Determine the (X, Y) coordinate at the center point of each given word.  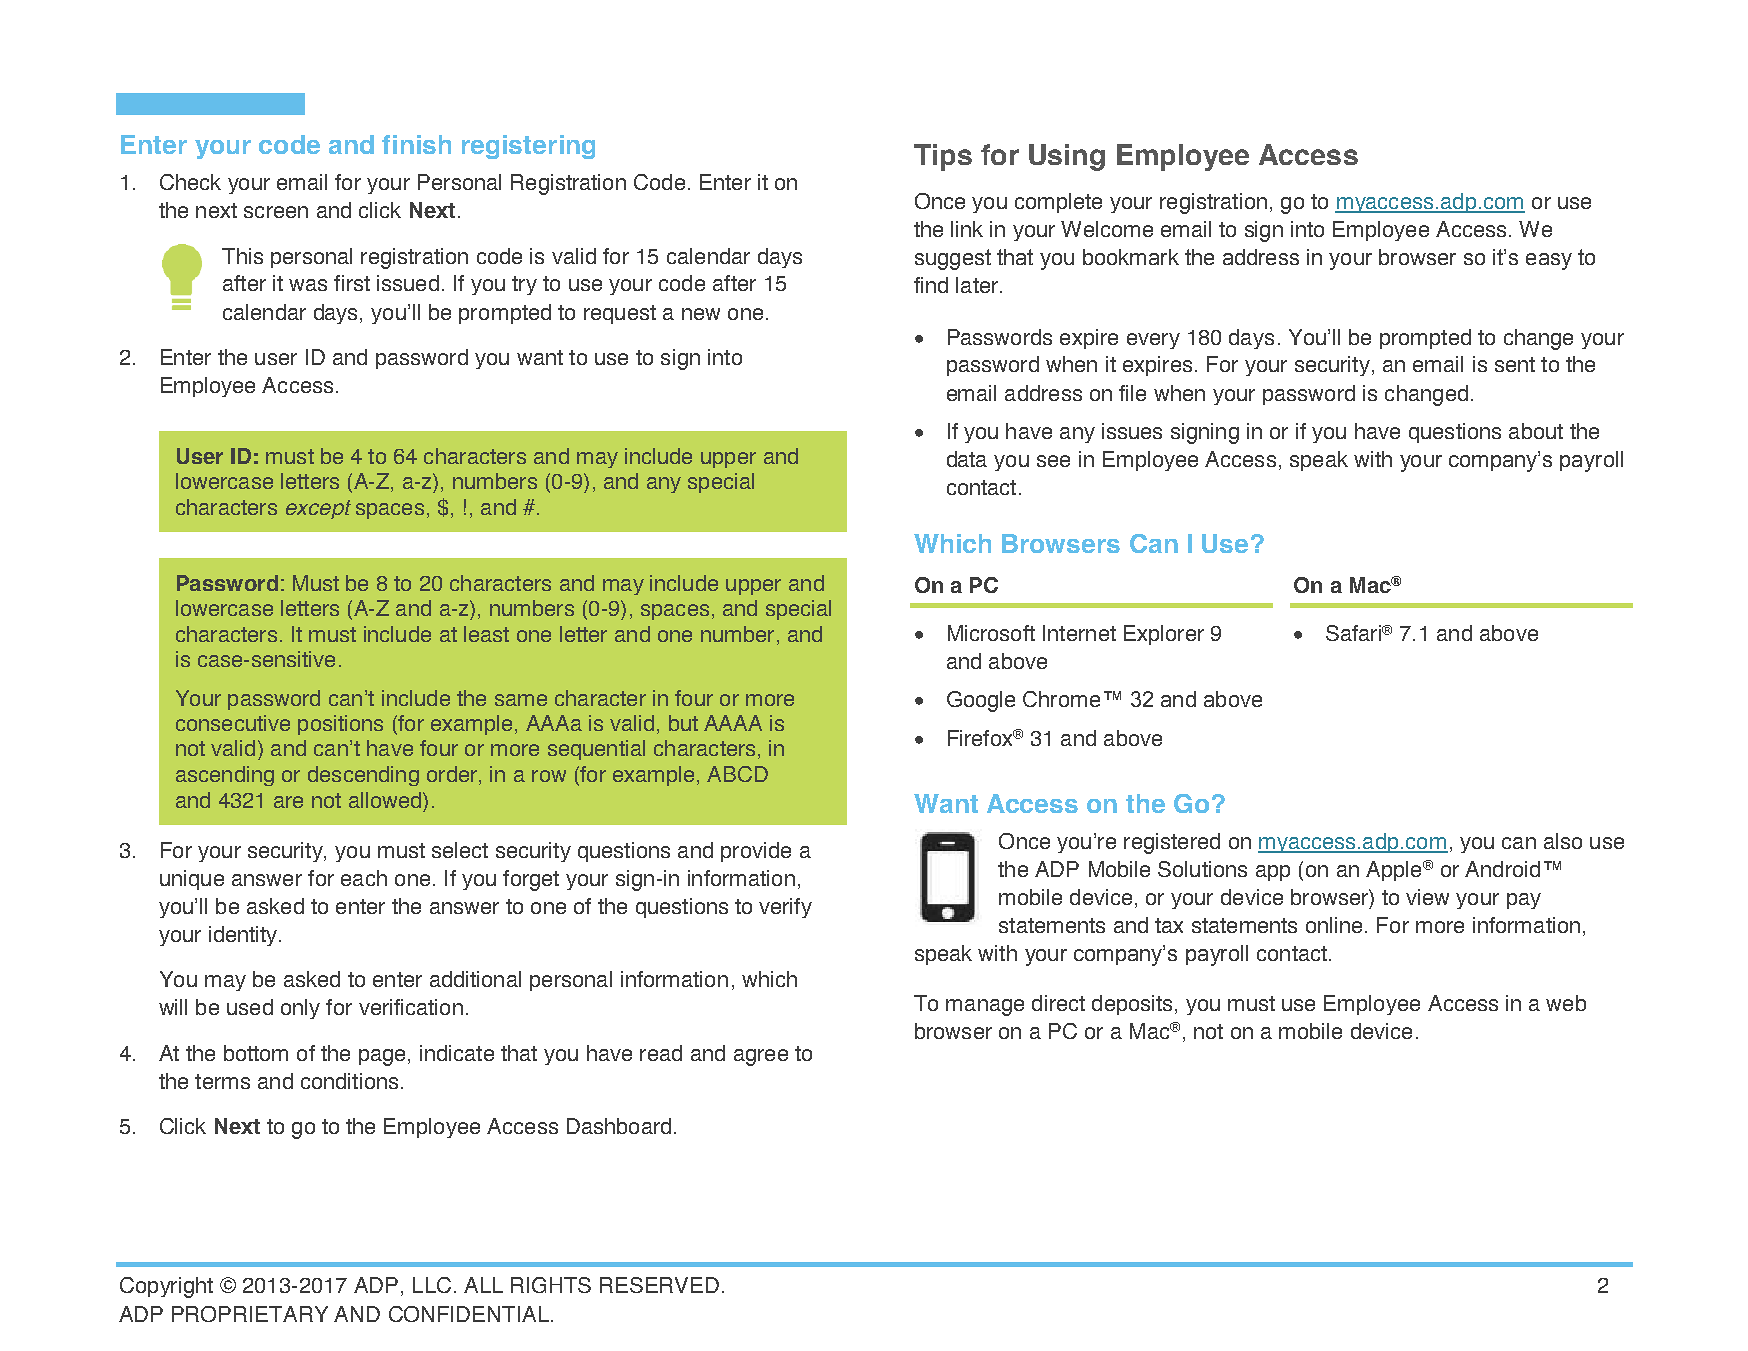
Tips (943, 157)
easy (1549, 261)
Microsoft (991, 633)
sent (1515, 364)
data (967, 459)
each (364, 878)
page (382, 1057)
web (1566, 1003)
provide (756, 852)
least (486, 634)
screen (276, 212)
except (318, 509)
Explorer (1164, 635)
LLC (432, 1285)
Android (1502, 869)
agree (761, 1057)
